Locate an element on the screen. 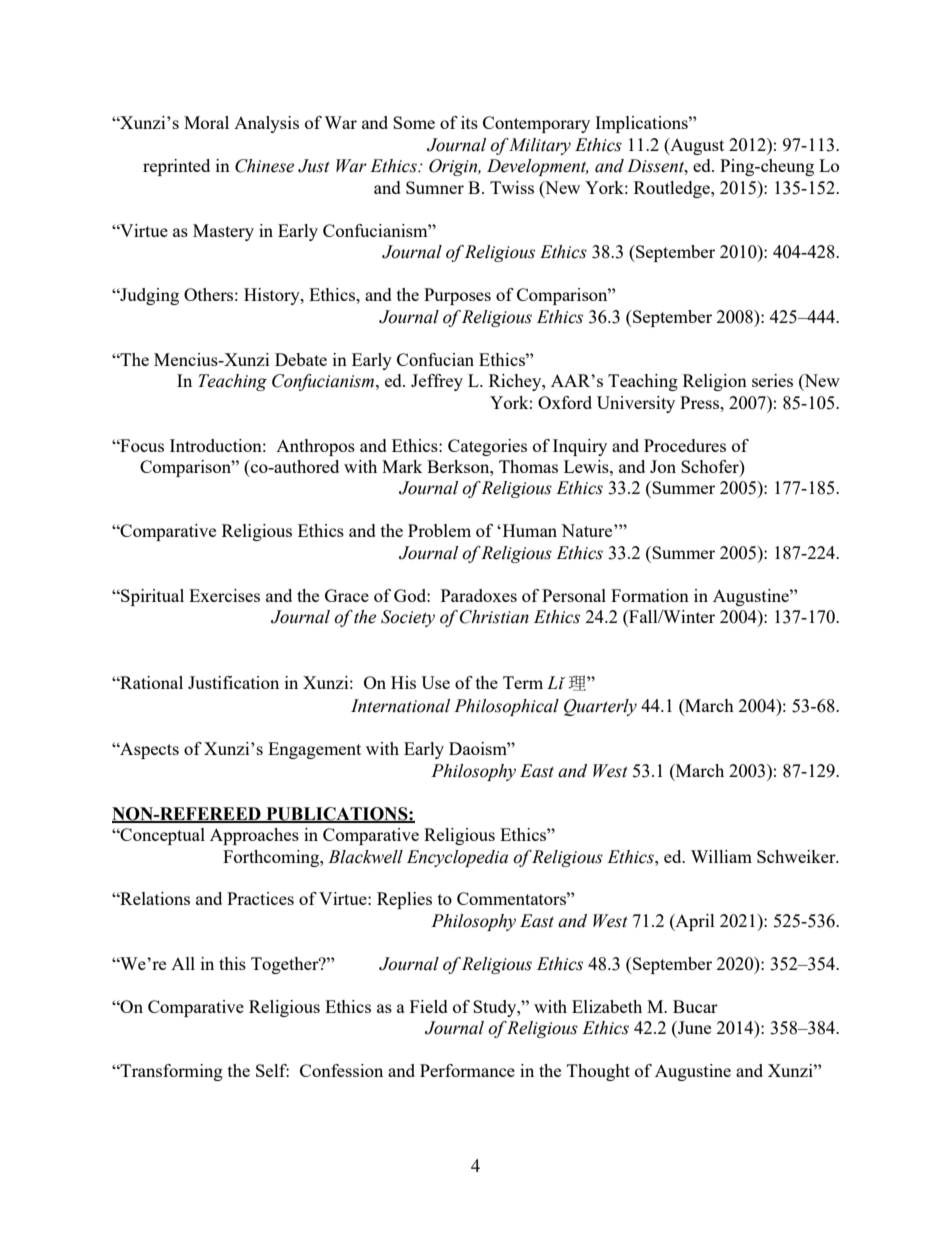 The width and height of the screenshot is (952, 1233). June is located at coordinates (693, 1027).
